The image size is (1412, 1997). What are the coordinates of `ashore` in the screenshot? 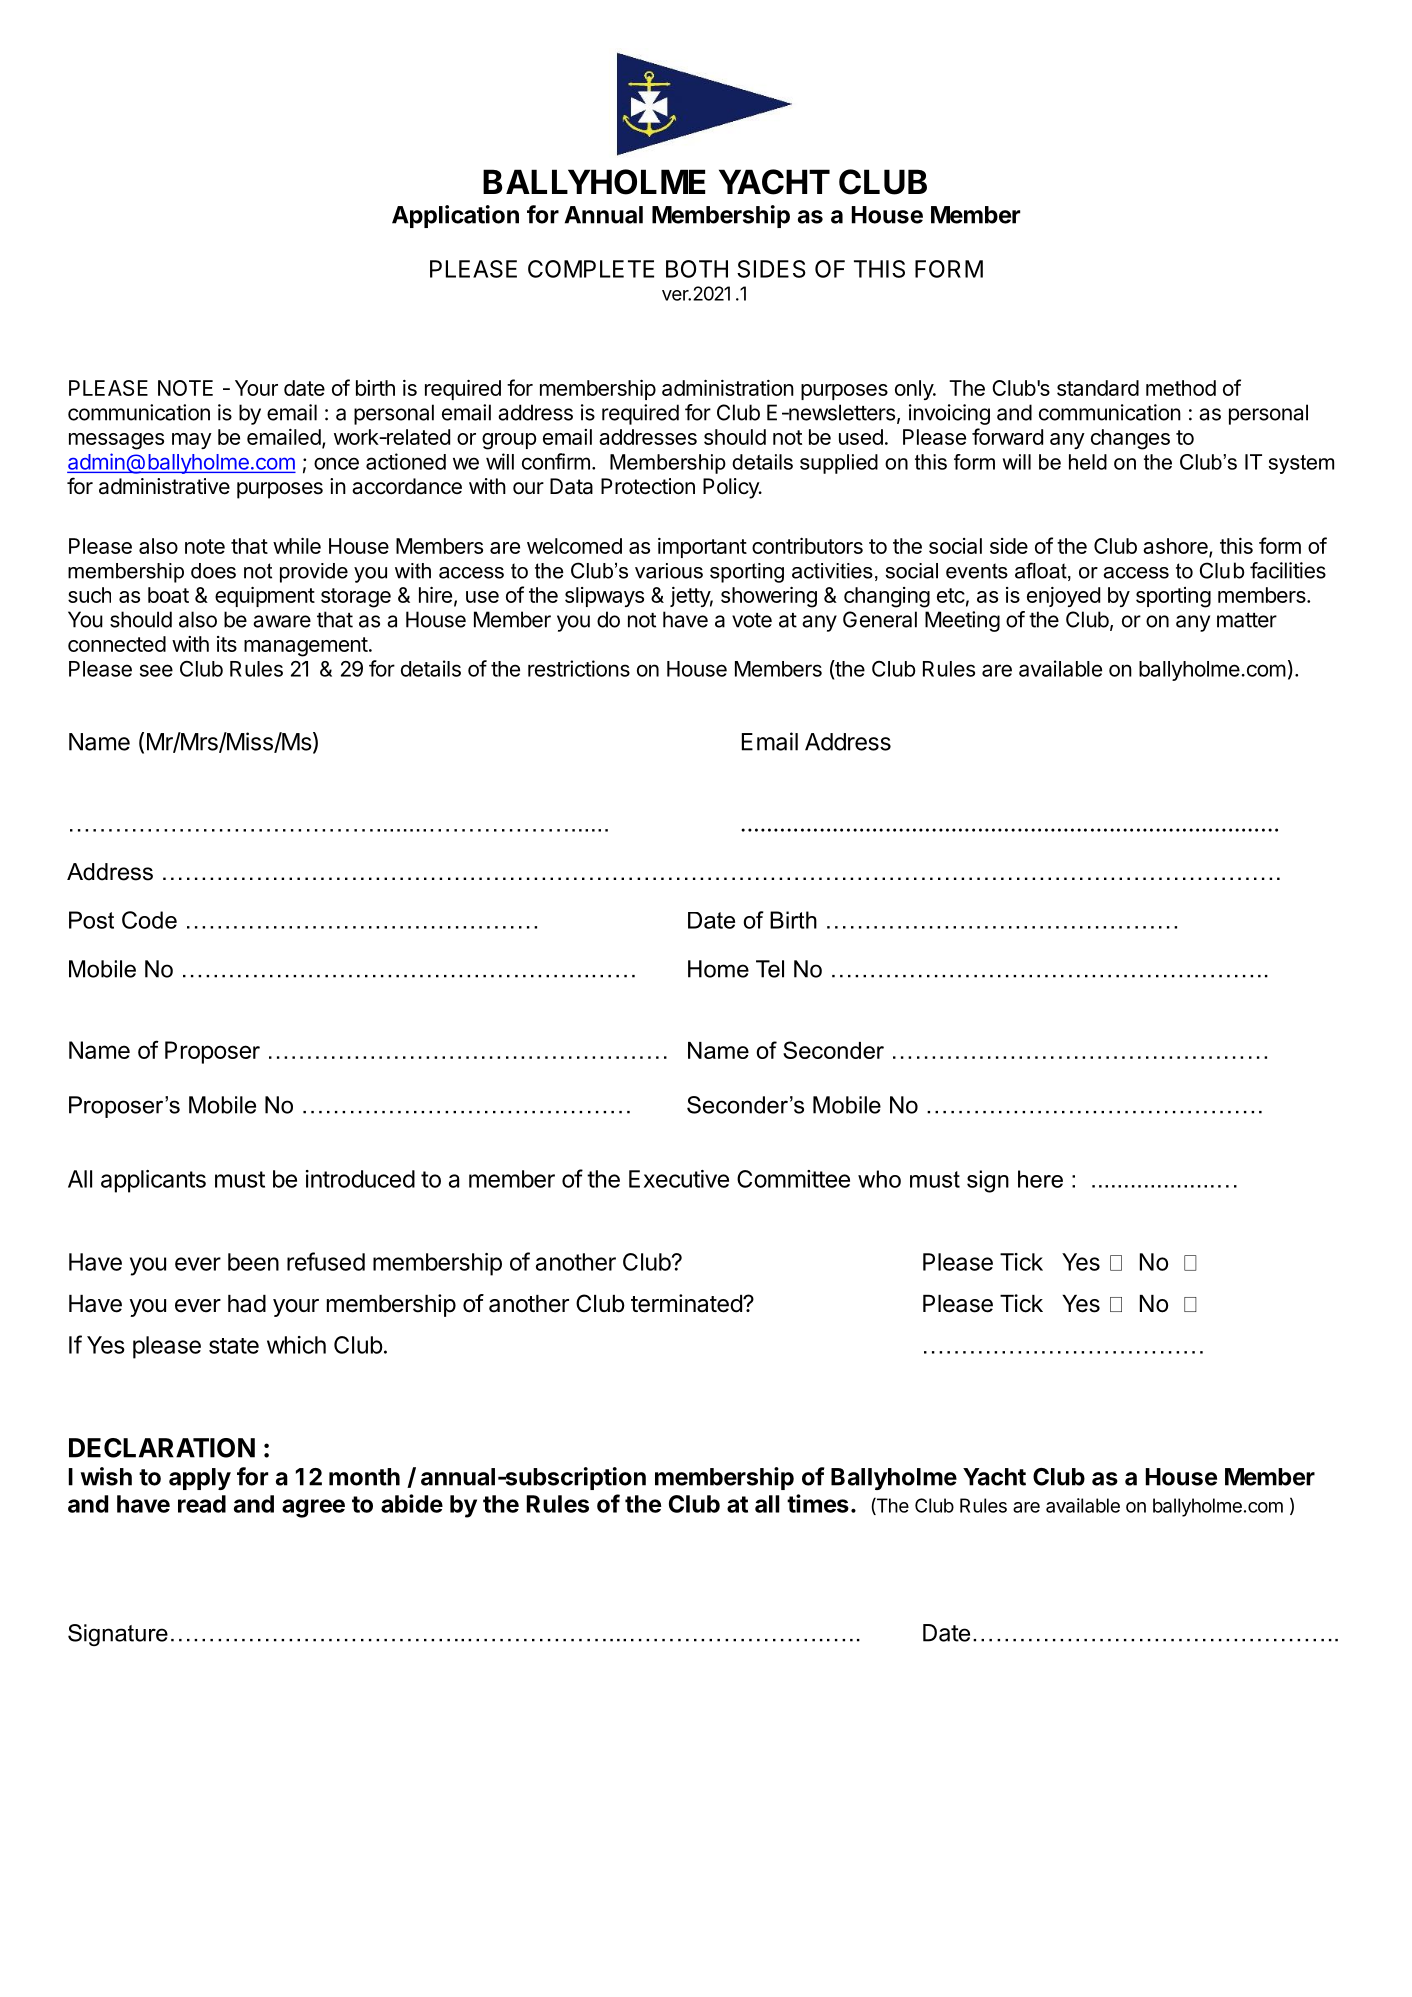 It's located at (1176, 547).
